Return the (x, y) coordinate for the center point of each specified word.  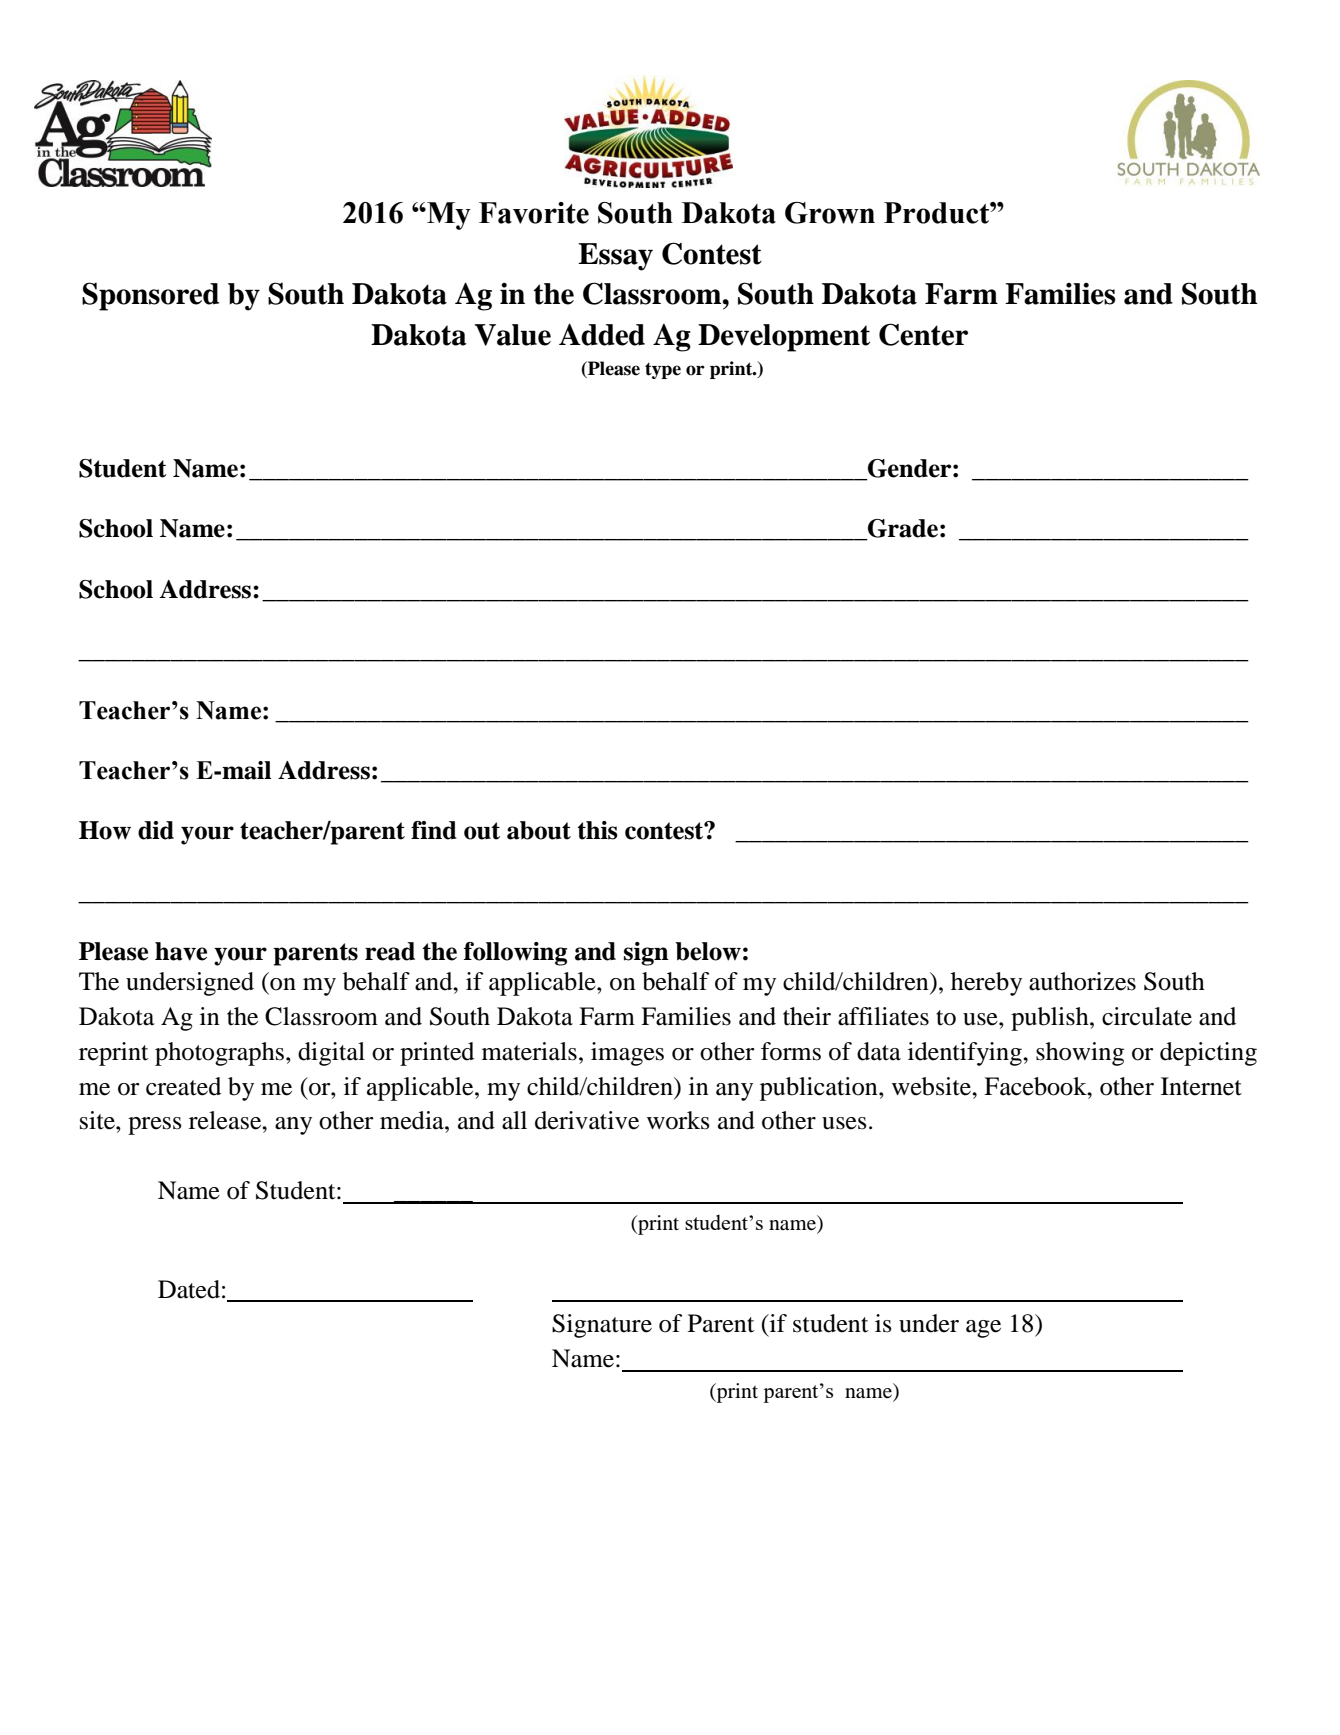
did (156, 830)
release (226, 1120)
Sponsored (150, 296)
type (663, 370)
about (539, 830)
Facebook (1036, 1086)
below (708, 951)
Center (923, 334)
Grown (830, 213)
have (181, 951)
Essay (615, 257)
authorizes (1082, 981)
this (597, 830)
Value (512, 335)
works (678, 1120)
